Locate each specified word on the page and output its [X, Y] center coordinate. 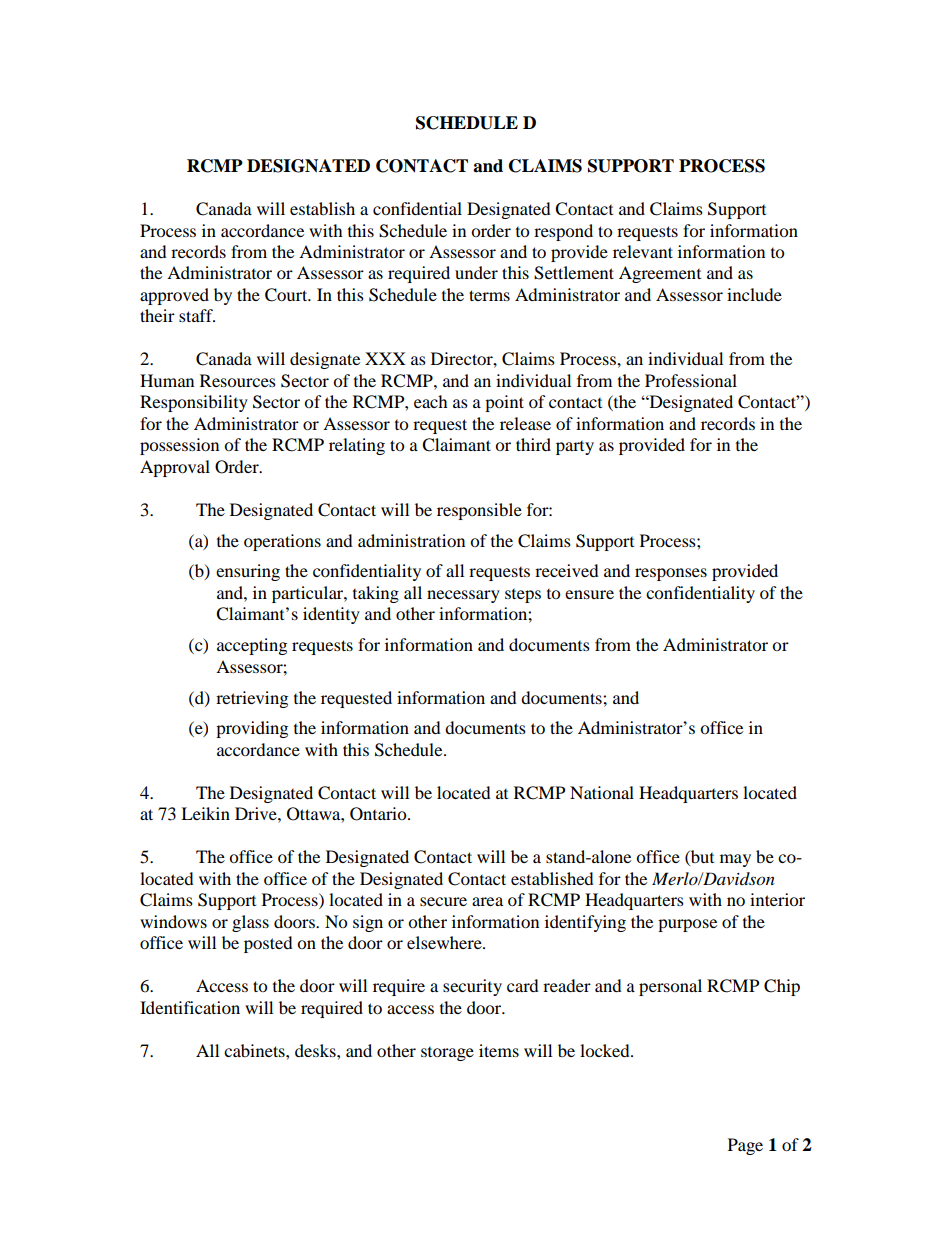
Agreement [660, 274]
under [476, 272]
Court [287, 295]
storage [447, 1054]
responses [671, 574]
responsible [479, 511]
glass [250, 923]
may [735, 860]
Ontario [379, 814]
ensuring [248, 572]
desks [316, 1050]
